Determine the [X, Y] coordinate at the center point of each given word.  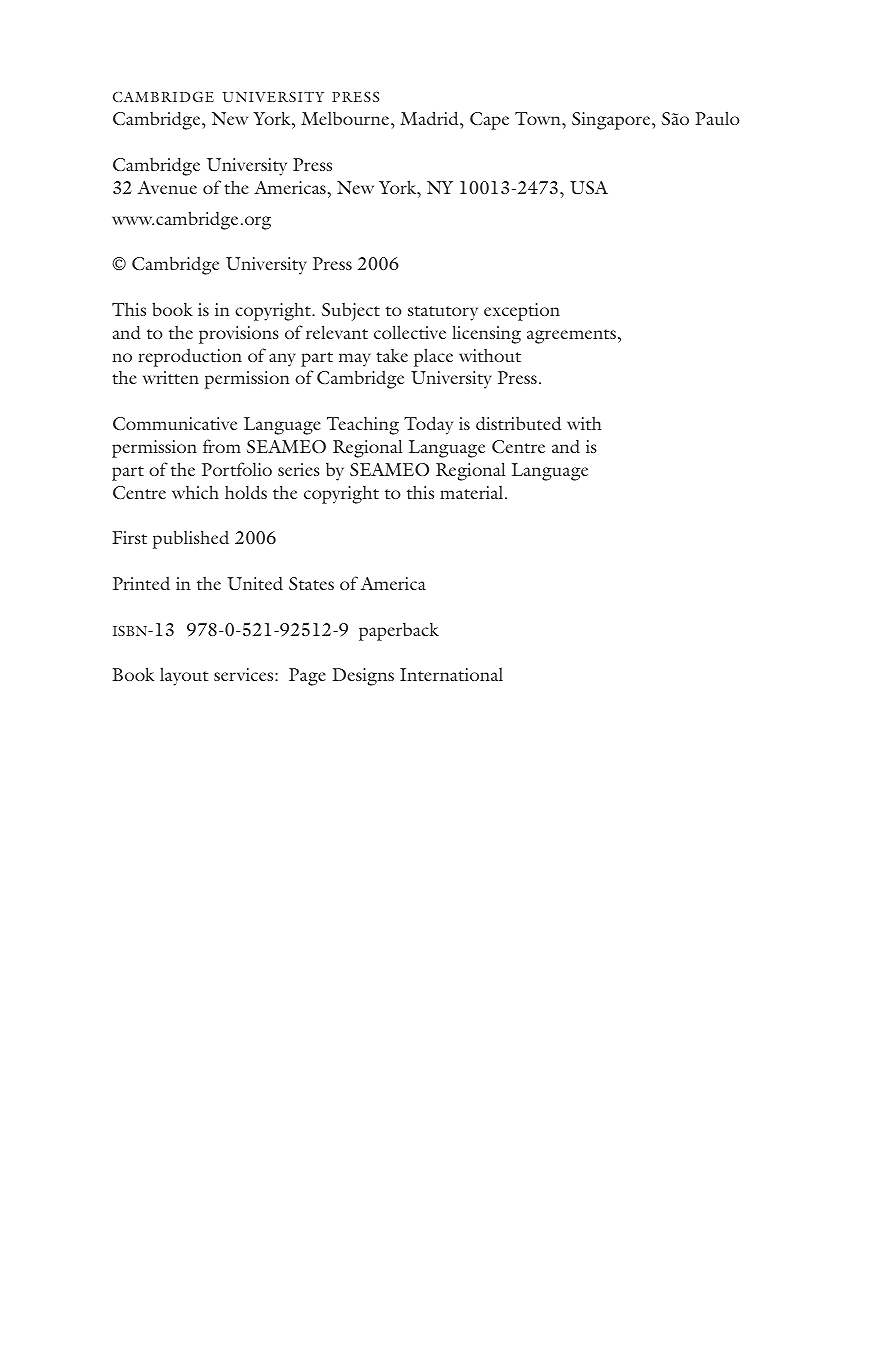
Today [428, 425]
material [473, 492]
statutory [443, 313]
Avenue [167, 187]
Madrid [430, 118]
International [451, 674]
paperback [399, 632]
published [191, 539]
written [171, 377]
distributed [518, 423]
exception [522, 312]
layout [184, 676]
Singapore [612, 121]
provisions [239, 335]
